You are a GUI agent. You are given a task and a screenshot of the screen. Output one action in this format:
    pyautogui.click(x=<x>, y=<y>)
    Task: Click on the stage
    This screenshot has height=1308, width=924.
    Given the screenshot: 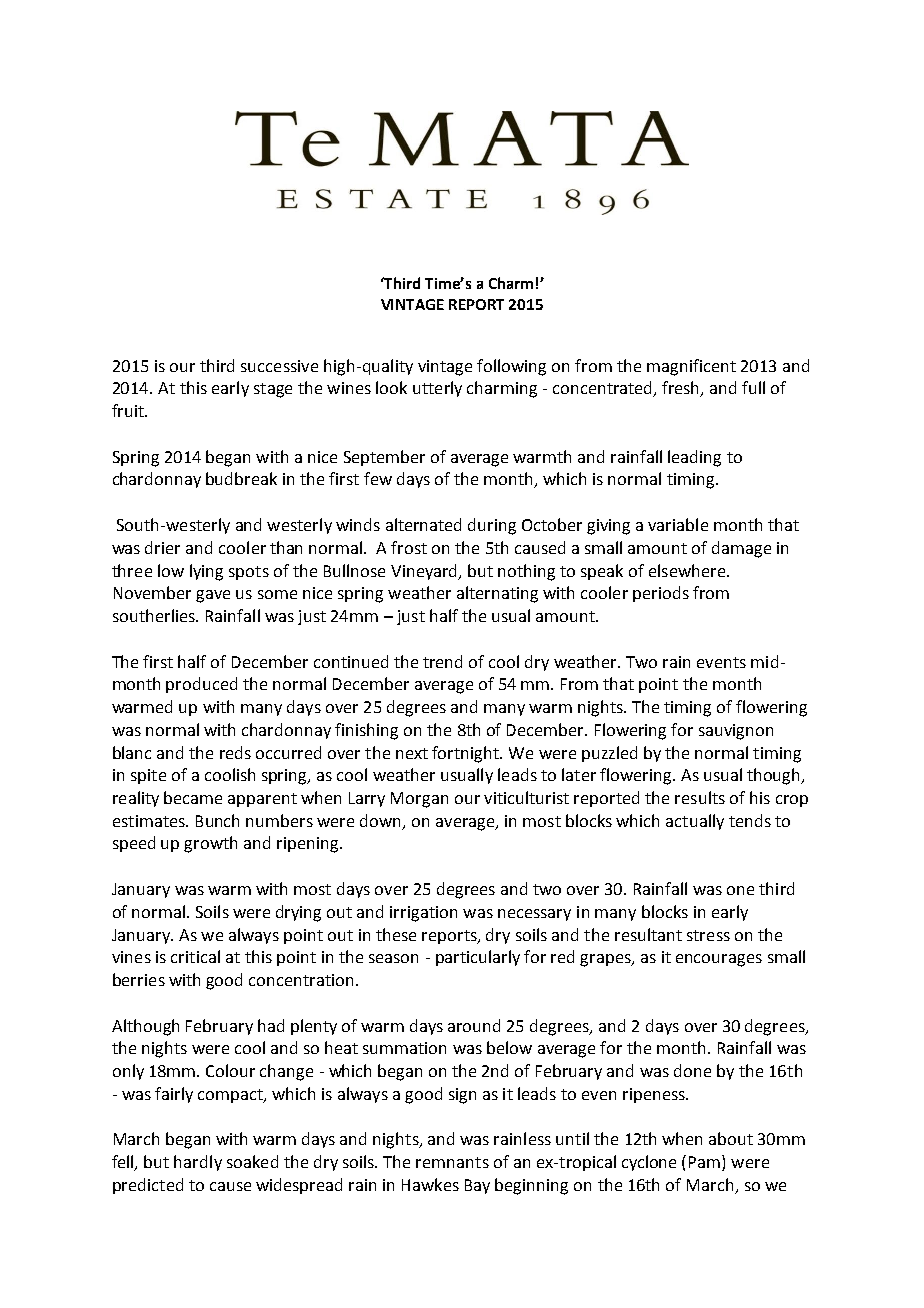 What is the action you would take?
    pyautogui.click(x=273, y=390)
